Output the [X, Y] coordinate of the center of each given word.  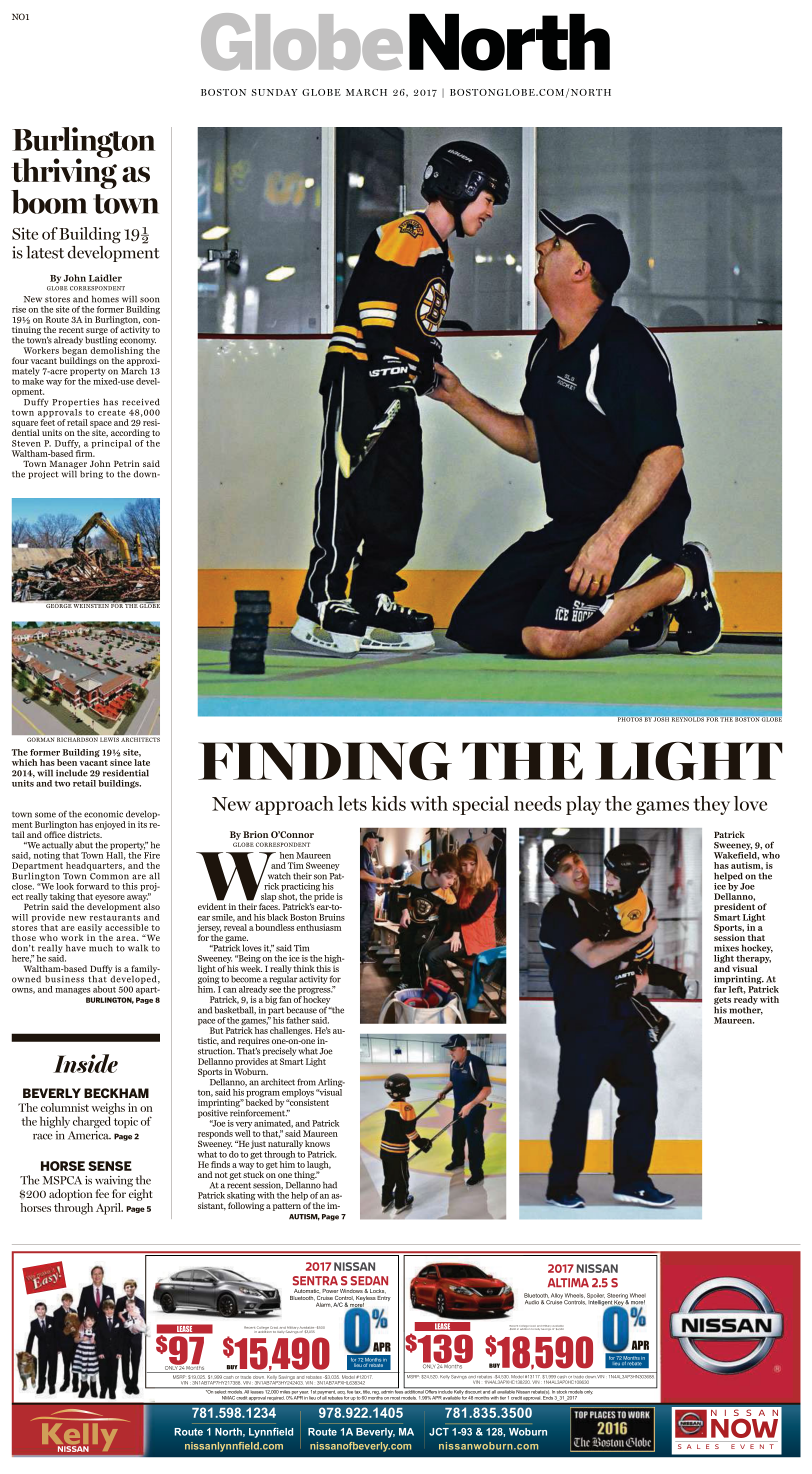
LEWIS [109, 740]
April [109, 1209]
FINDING [325, 761]
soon [150, 300]
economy [137, 343]
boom [49, 202]
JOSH [660, 718]
